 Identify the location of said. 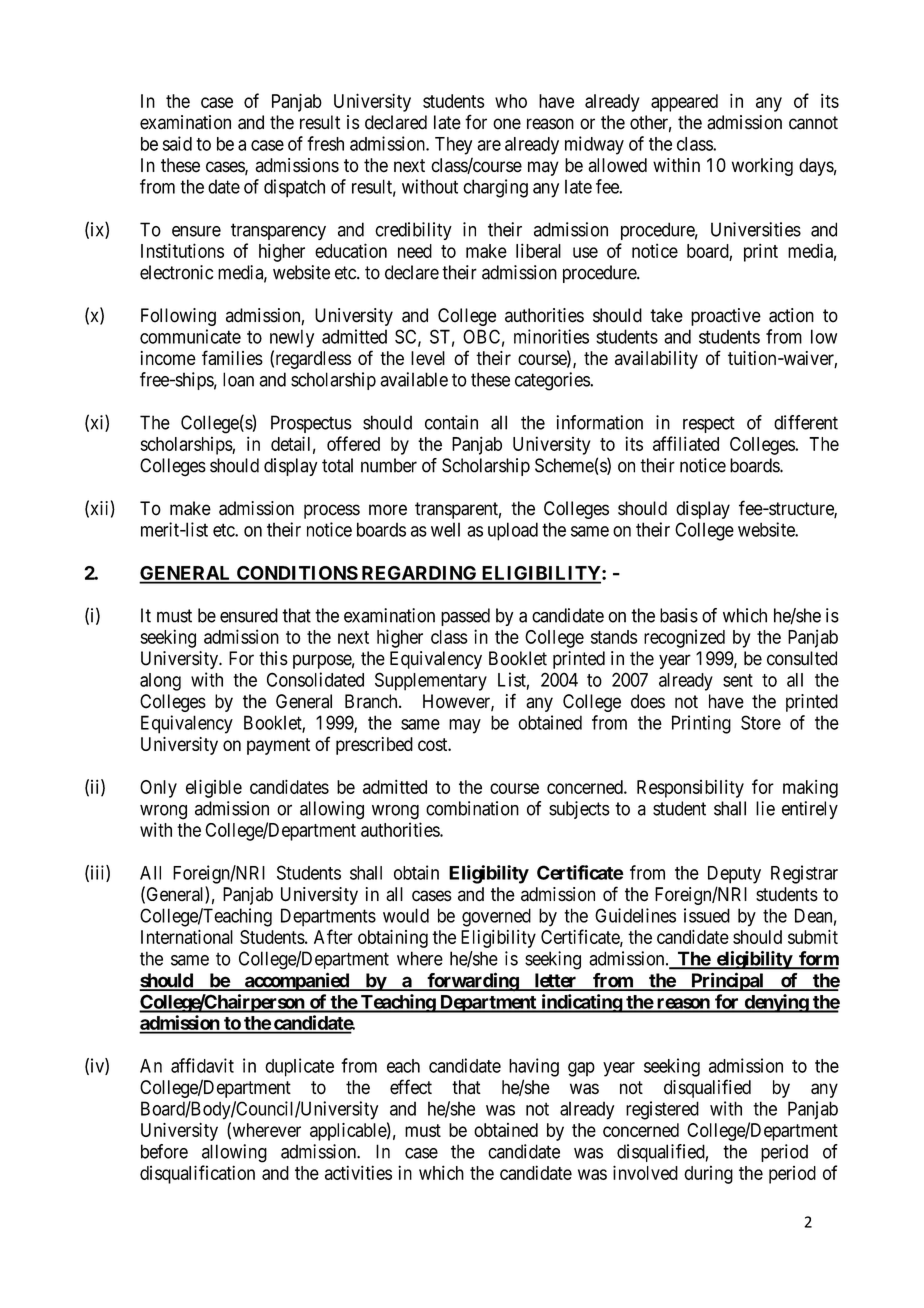
(177, 143).
